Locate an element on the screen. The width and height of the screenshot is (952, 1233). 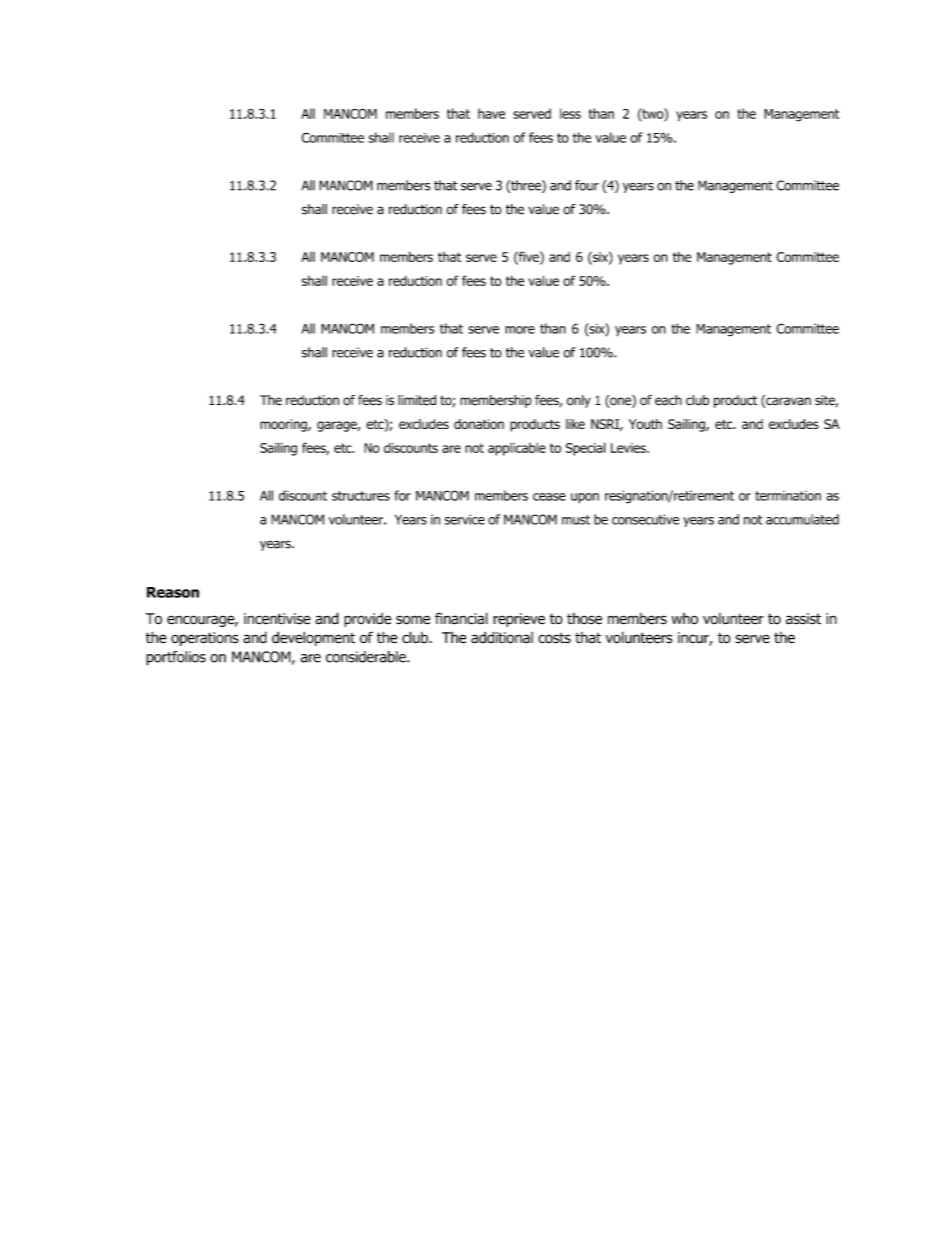
limited is located at coordinates (417, 400).
